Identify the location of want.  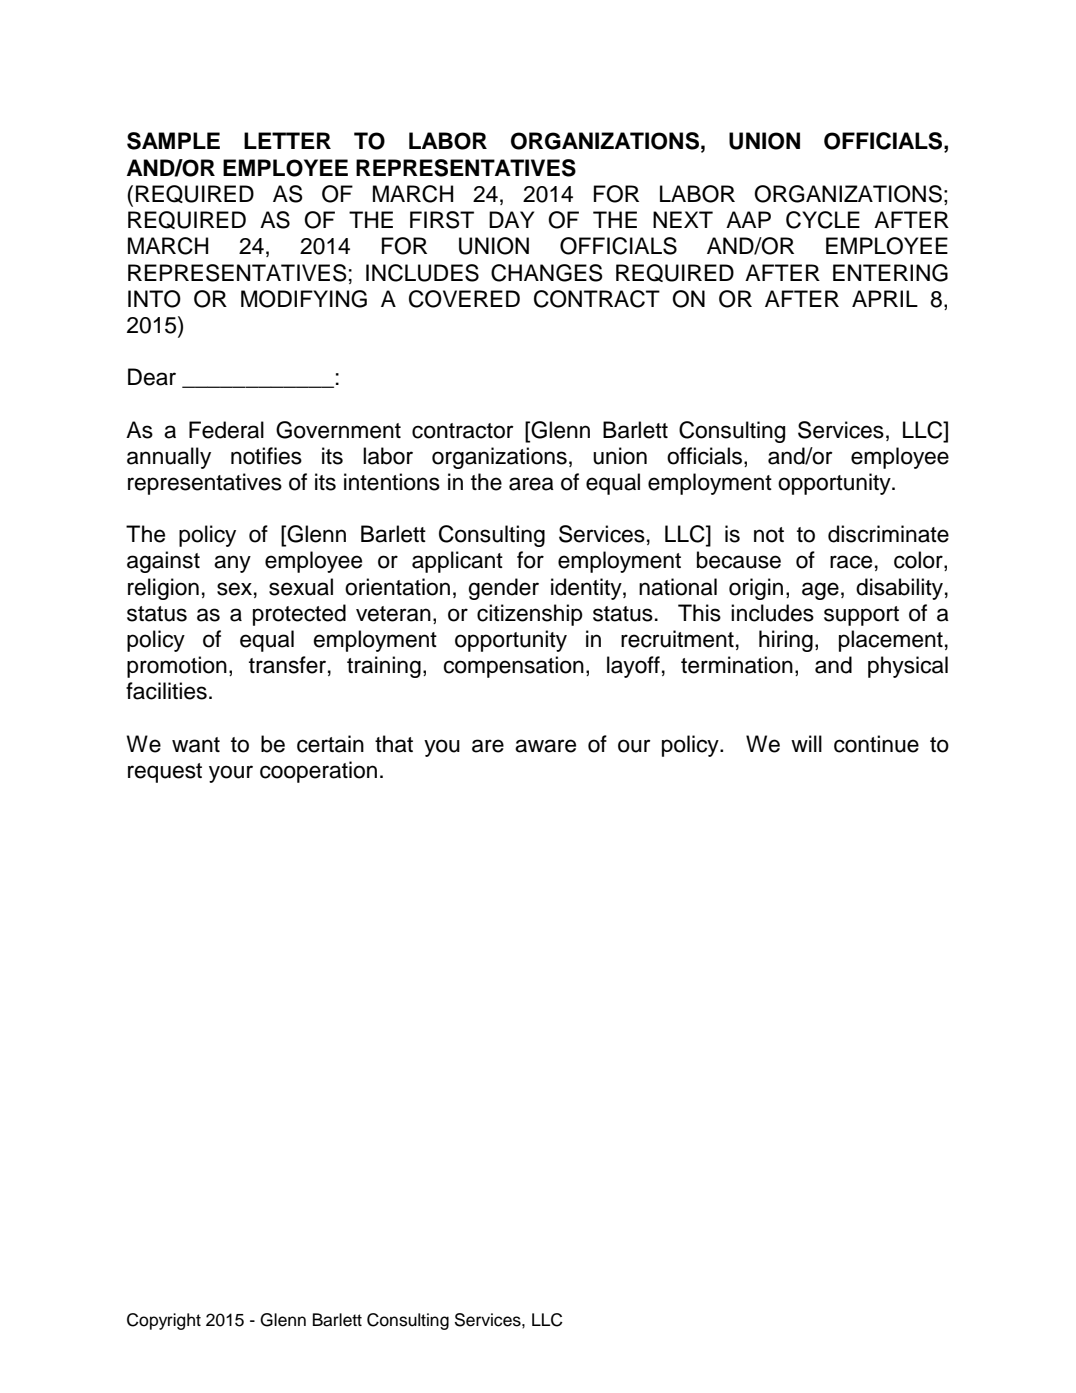
(196, 745).
